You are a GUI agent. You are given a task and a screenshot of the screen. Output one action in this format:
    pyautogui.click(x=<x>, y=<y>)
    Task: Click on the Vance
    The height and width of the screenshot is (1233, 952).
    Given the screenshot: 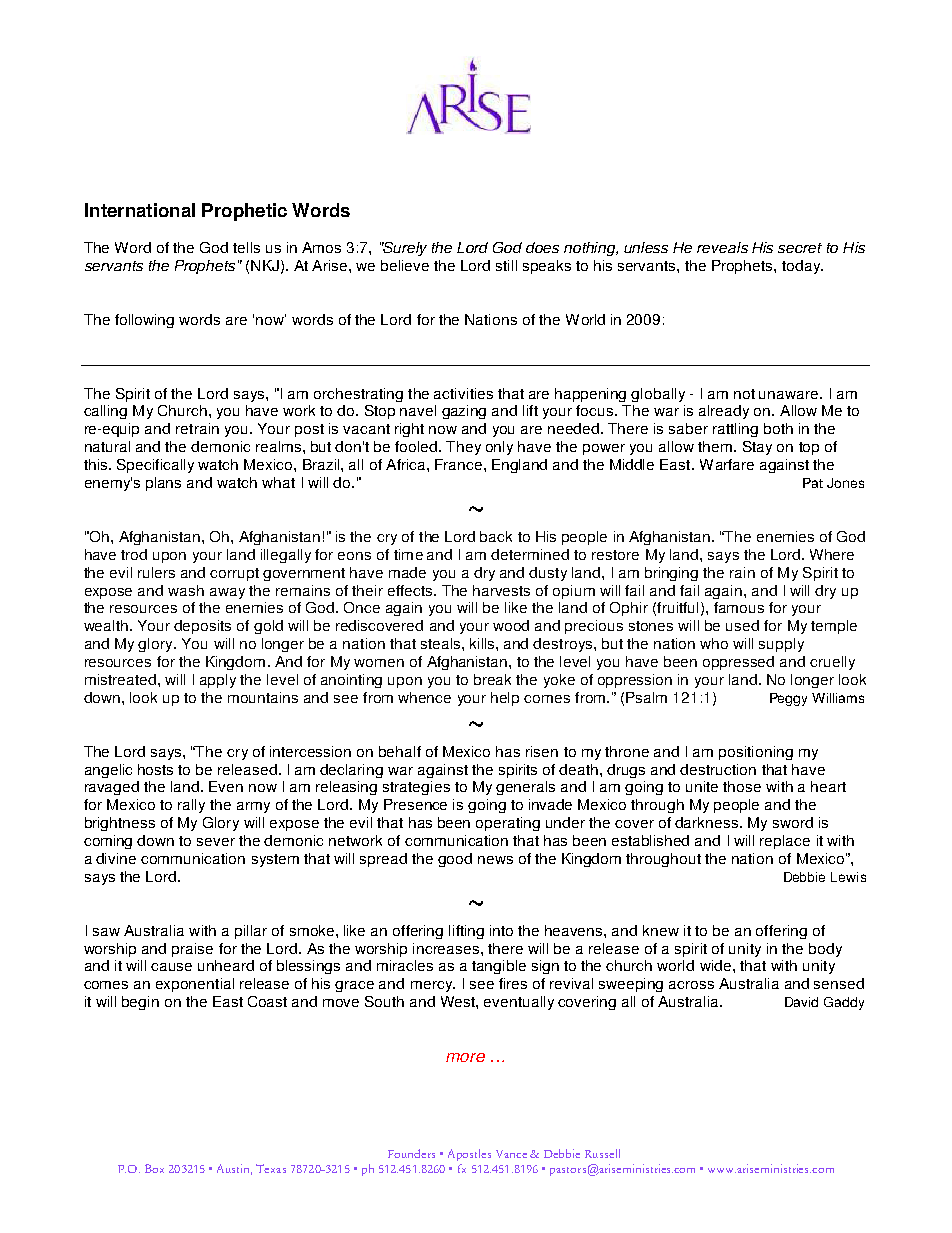 What is the action you would take?
    pyautogui.click(x=511, y=1154)
